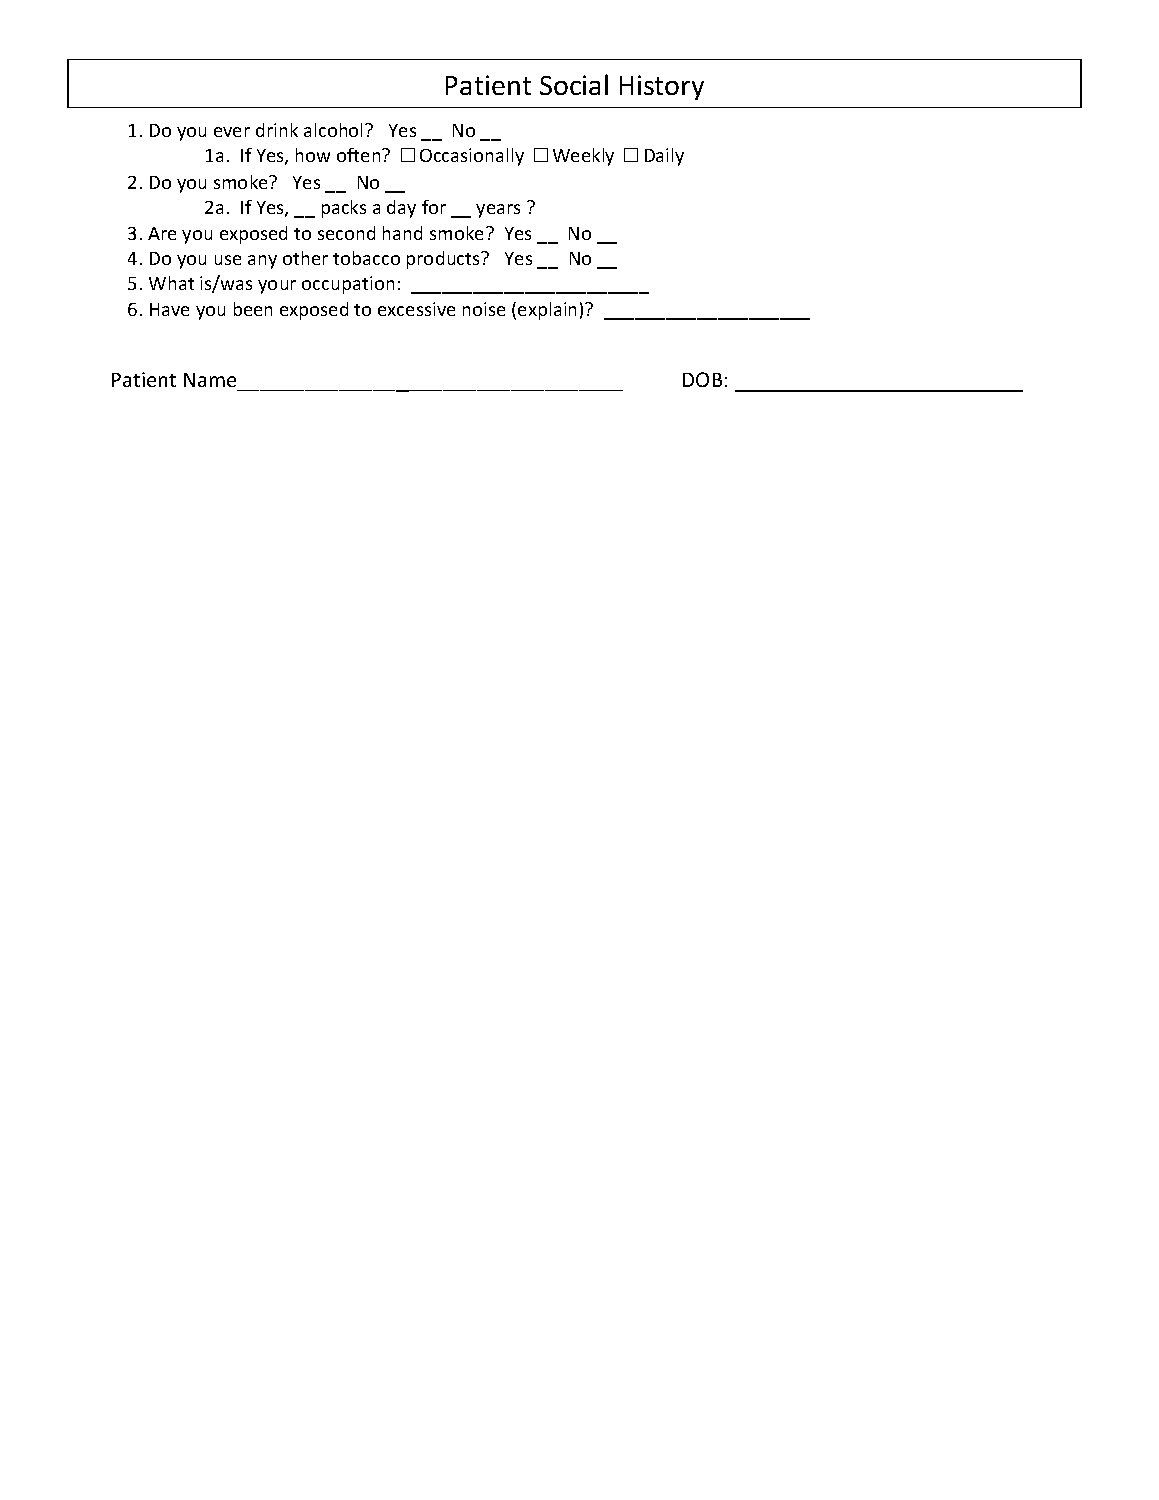 This screenshot has width=1159, height=1500. Describe the element at coordinates (574, 84) in the screenshot. I see `Social` at that location.
